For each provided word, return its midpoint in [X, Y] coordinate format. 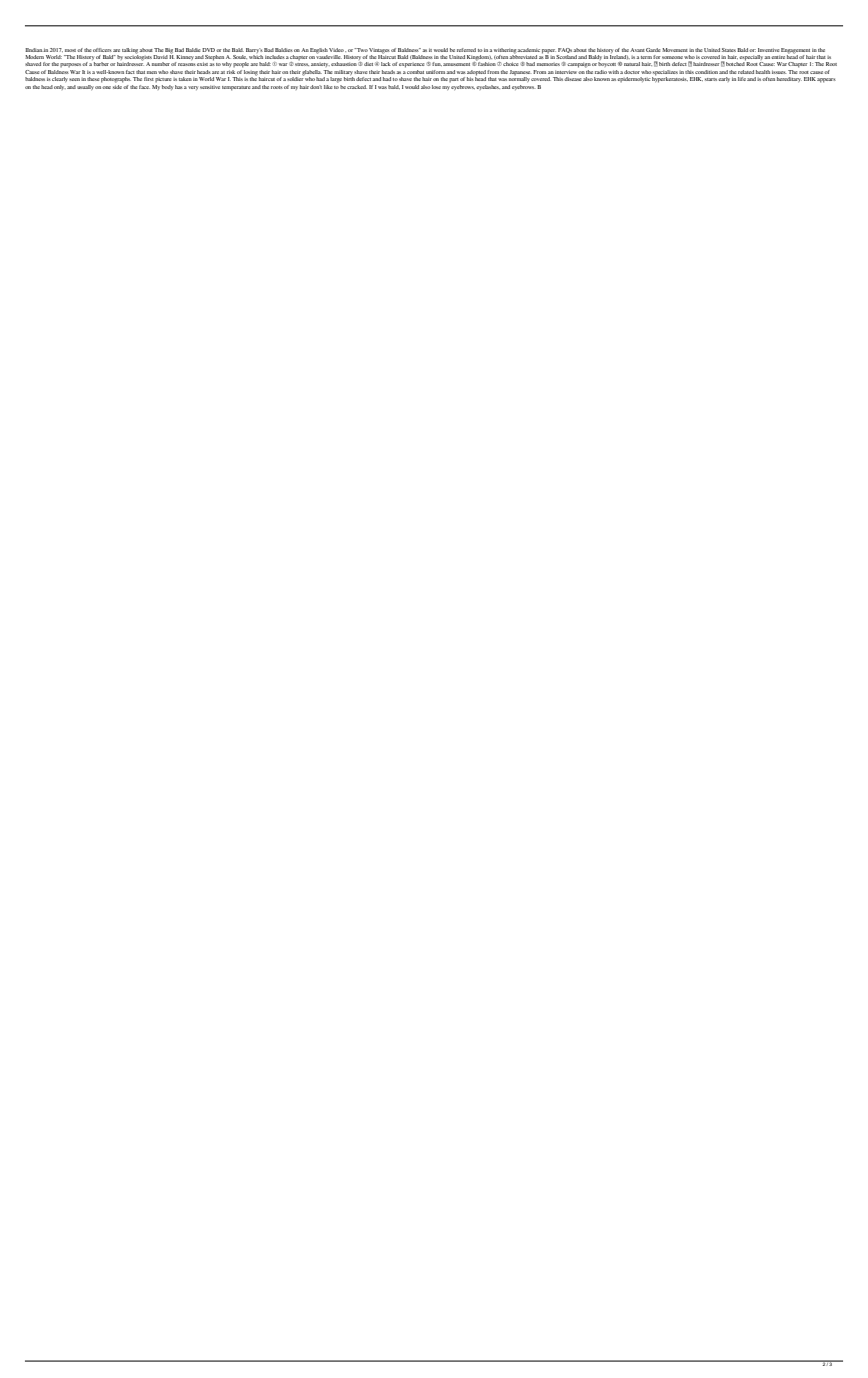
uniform [436, 72]
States [729, 50]
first [149, 79]
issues [779, 72]
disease [572, 79]
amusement [456, 64]
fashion [487, 64]
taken [185, 79]
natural [632, 64]
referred [466, 50]
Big [169, 51]
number [161, 64]
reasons [187, 64]
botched [736, 63]
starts [711, 79]
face [144, 87]
